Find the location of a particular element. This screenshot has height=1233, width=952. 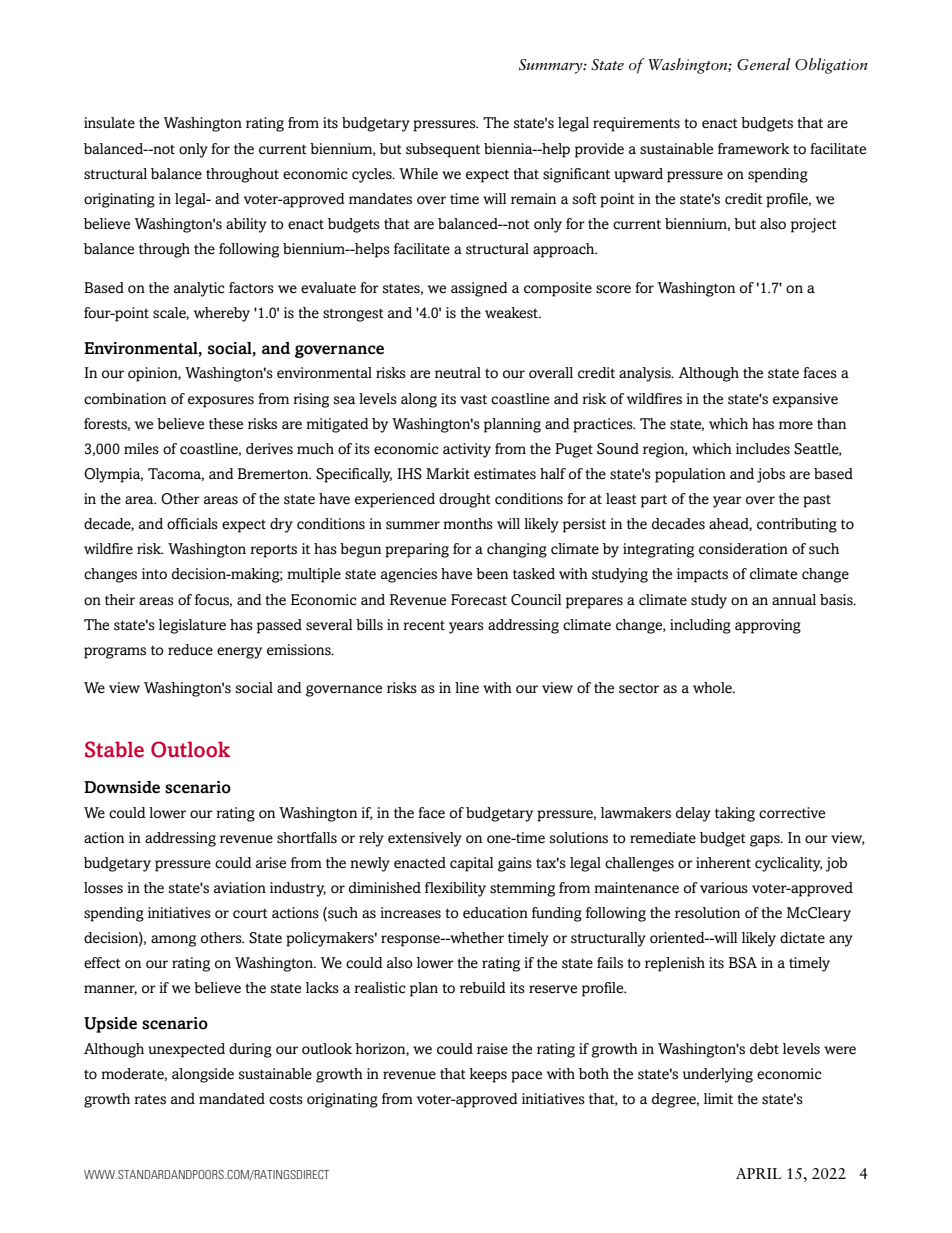

rates is located at coordinates (150, 1099).
